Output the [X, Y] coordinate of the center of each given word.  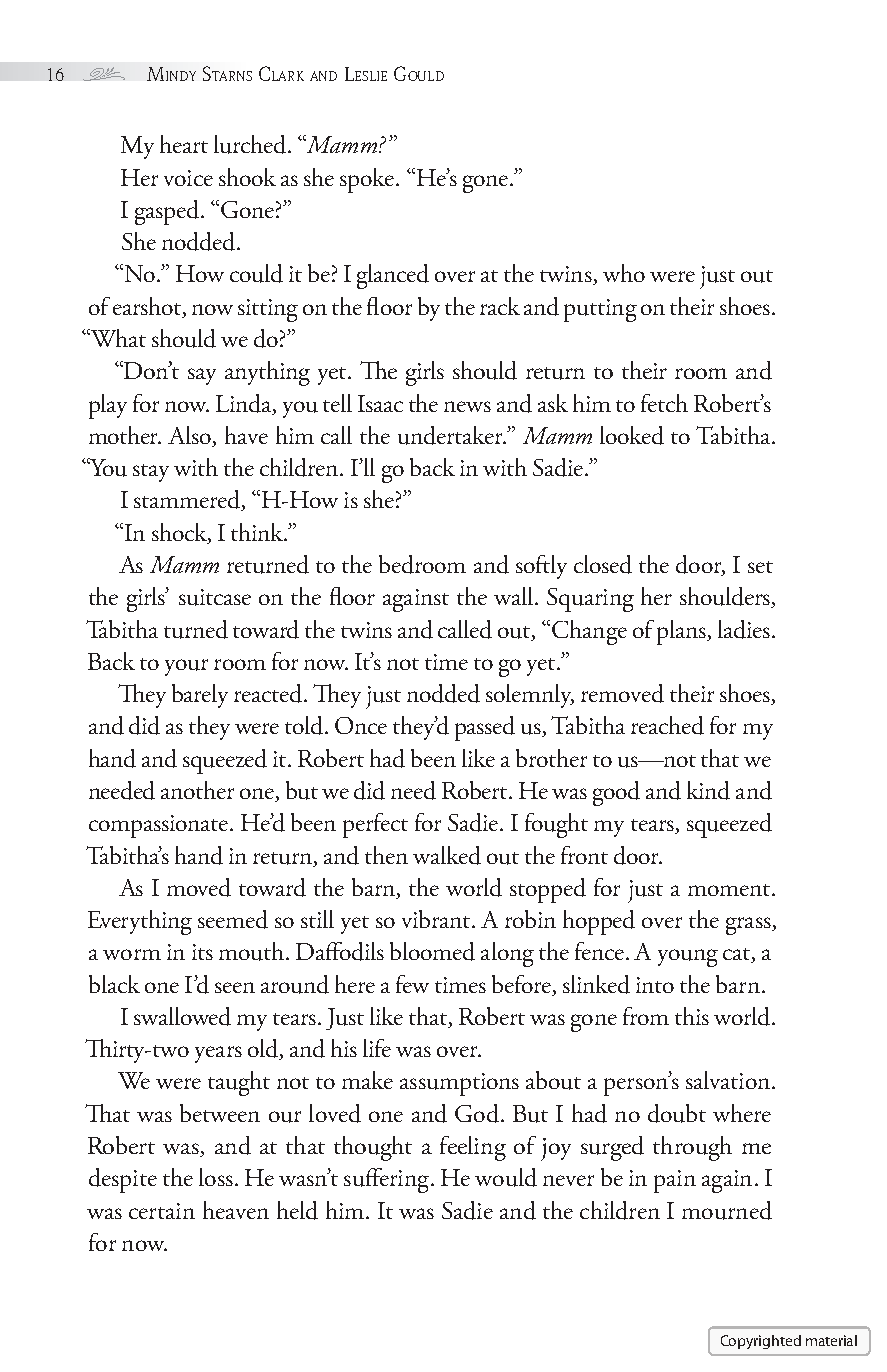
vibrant [437, 919]
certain [162, 1211]
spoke [368, 180]
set [760, 567]
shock [180, 533]
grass [749, 926]
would [506, 1177]
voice [188, 178]
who [624, 273]
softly [541, 567]
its [202, 952]
